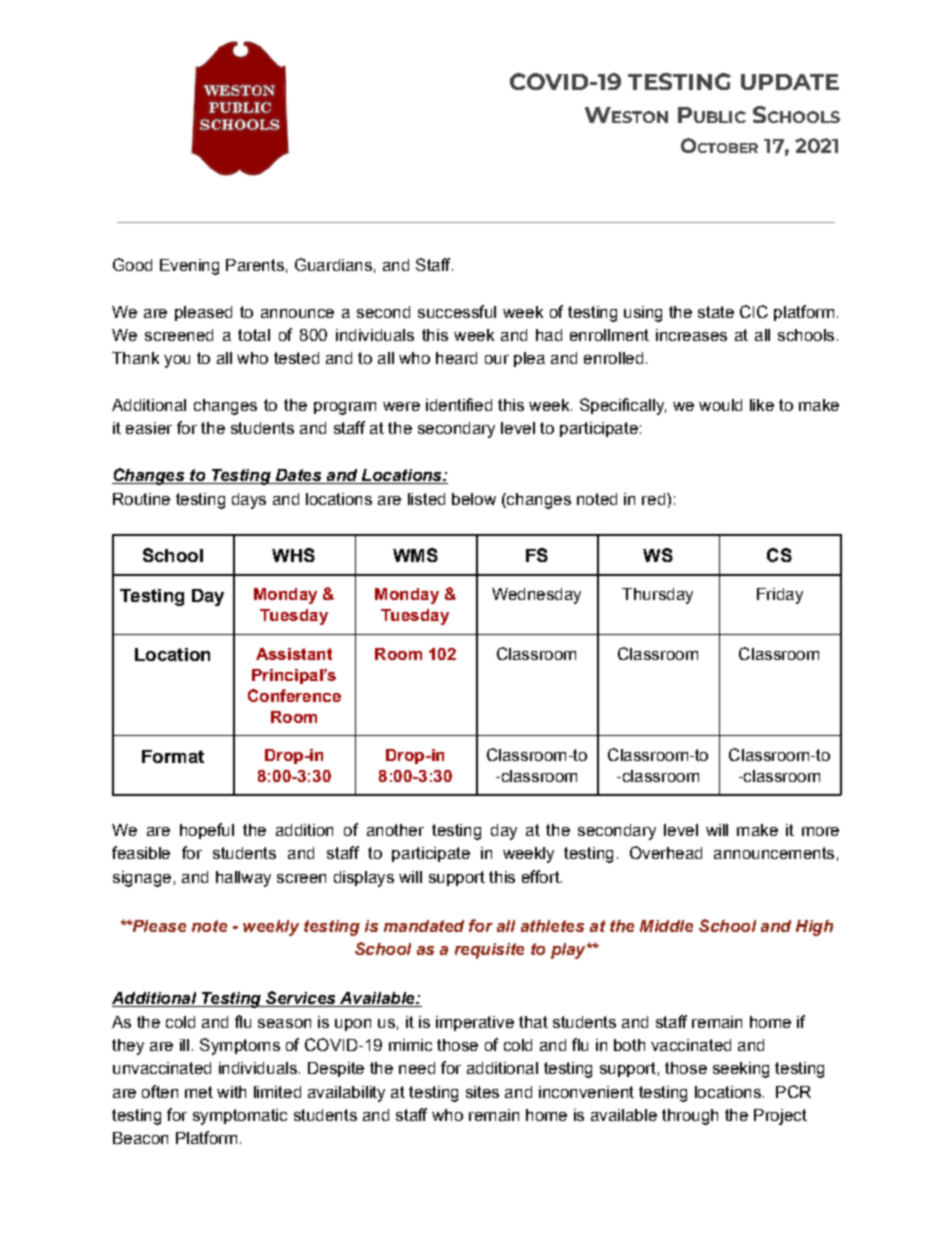 The width and height of the document is (952, 1233). Describe the element at coordinates (482, 1092) in the document. I see `sites` at that location.
